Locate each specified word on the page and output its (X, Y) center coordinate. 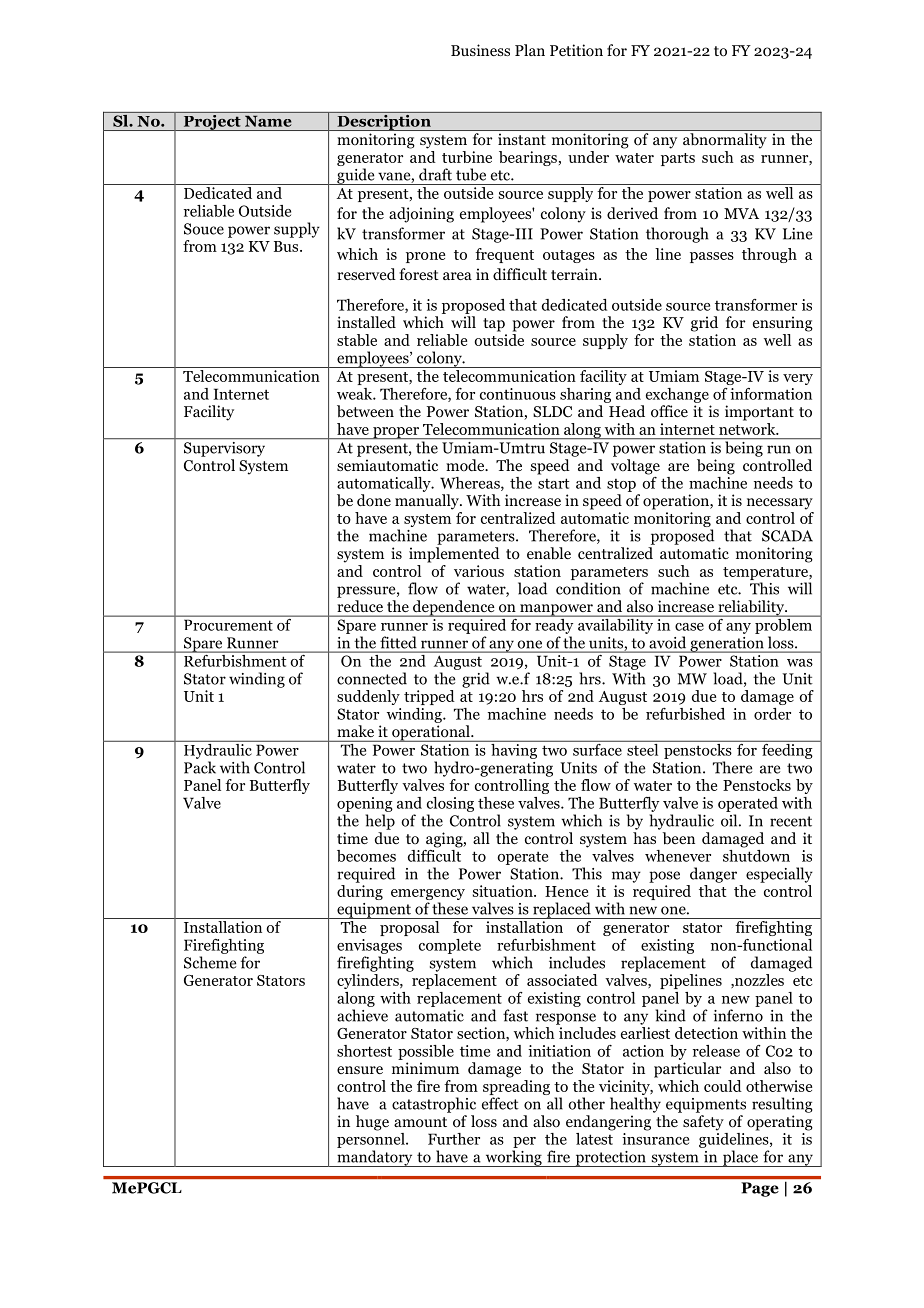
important (759, 413)
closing (450, 804)
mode (466, 465)
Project (212, 121)
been (678, 838)
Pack (200, 767)
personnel (372, 1139)
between (365, 411)
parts (678, 159)
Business (480, 50)
